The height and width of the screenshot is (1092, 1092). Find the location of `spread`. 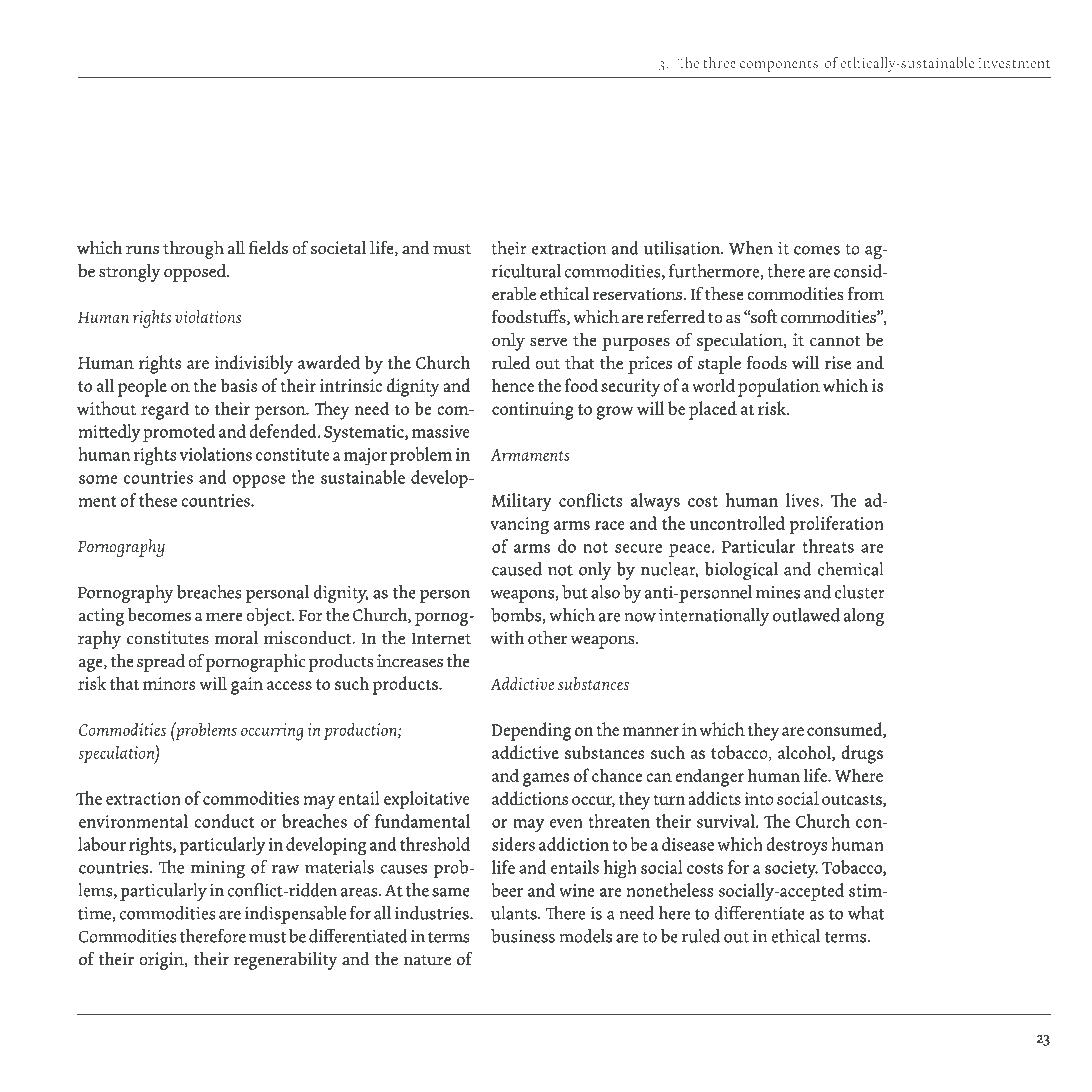

spread is located at coordinates (161, 663).
